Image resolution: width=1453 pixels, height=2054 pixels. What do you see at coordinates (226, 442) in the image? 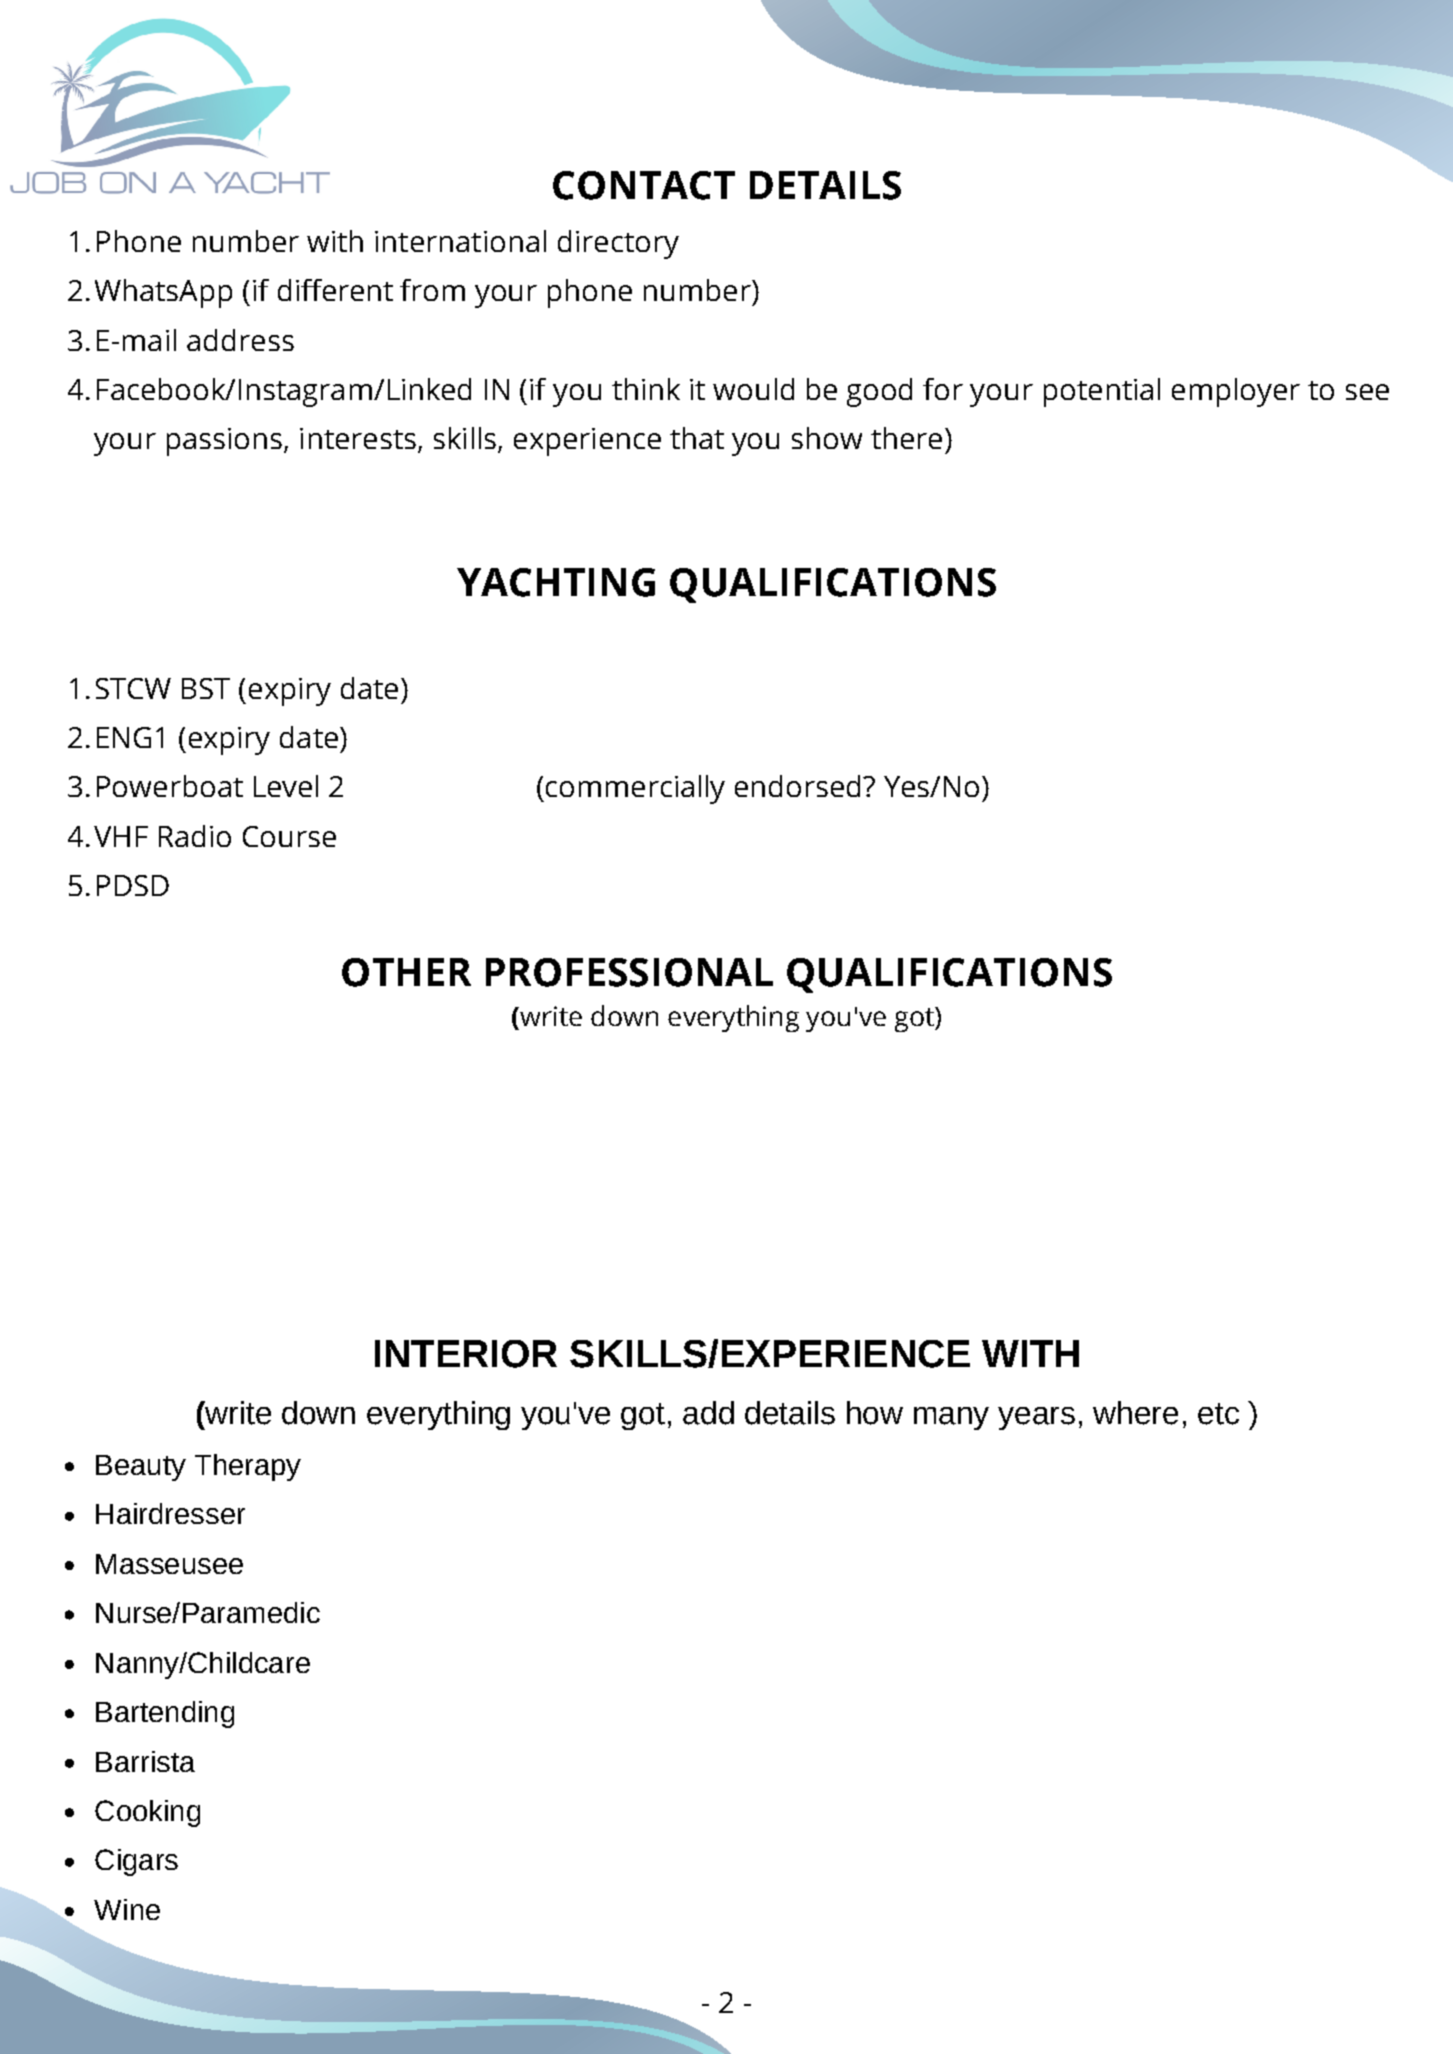
I see `passions` at bounding box center [226, 442].
